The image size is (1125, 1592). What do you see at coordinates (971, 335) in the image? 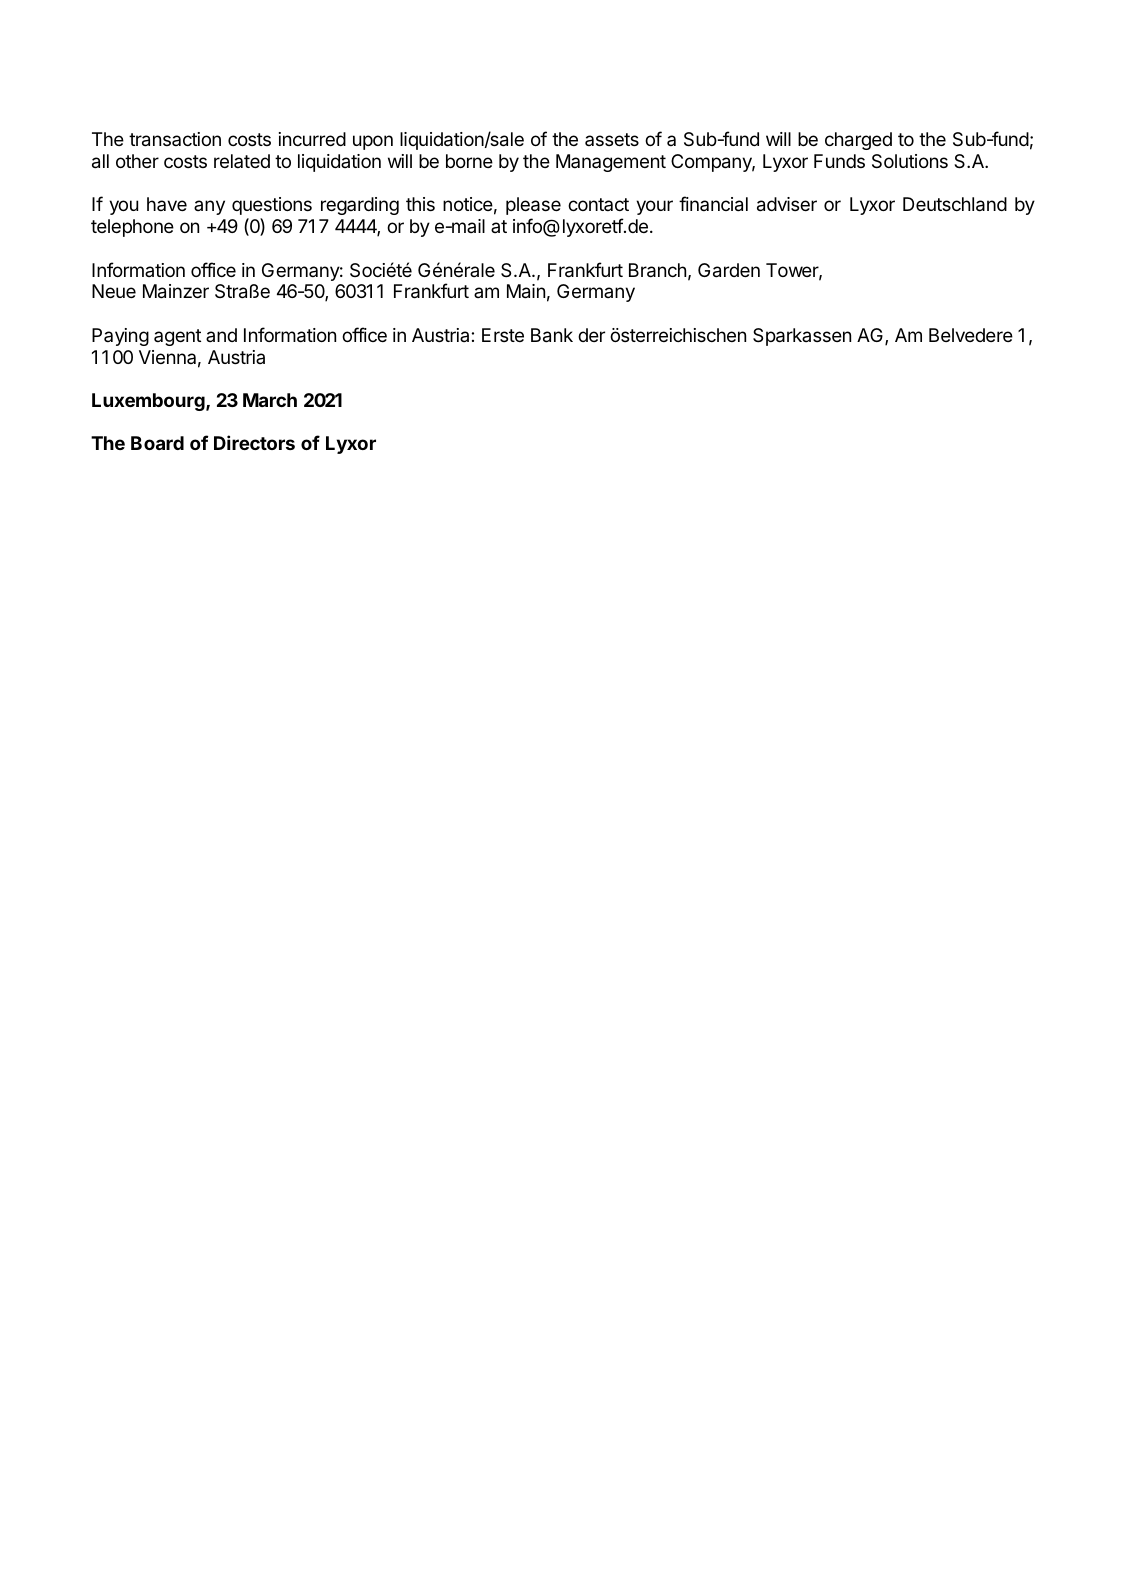
I see `Belvedere` at bounding box center [971, 335].
